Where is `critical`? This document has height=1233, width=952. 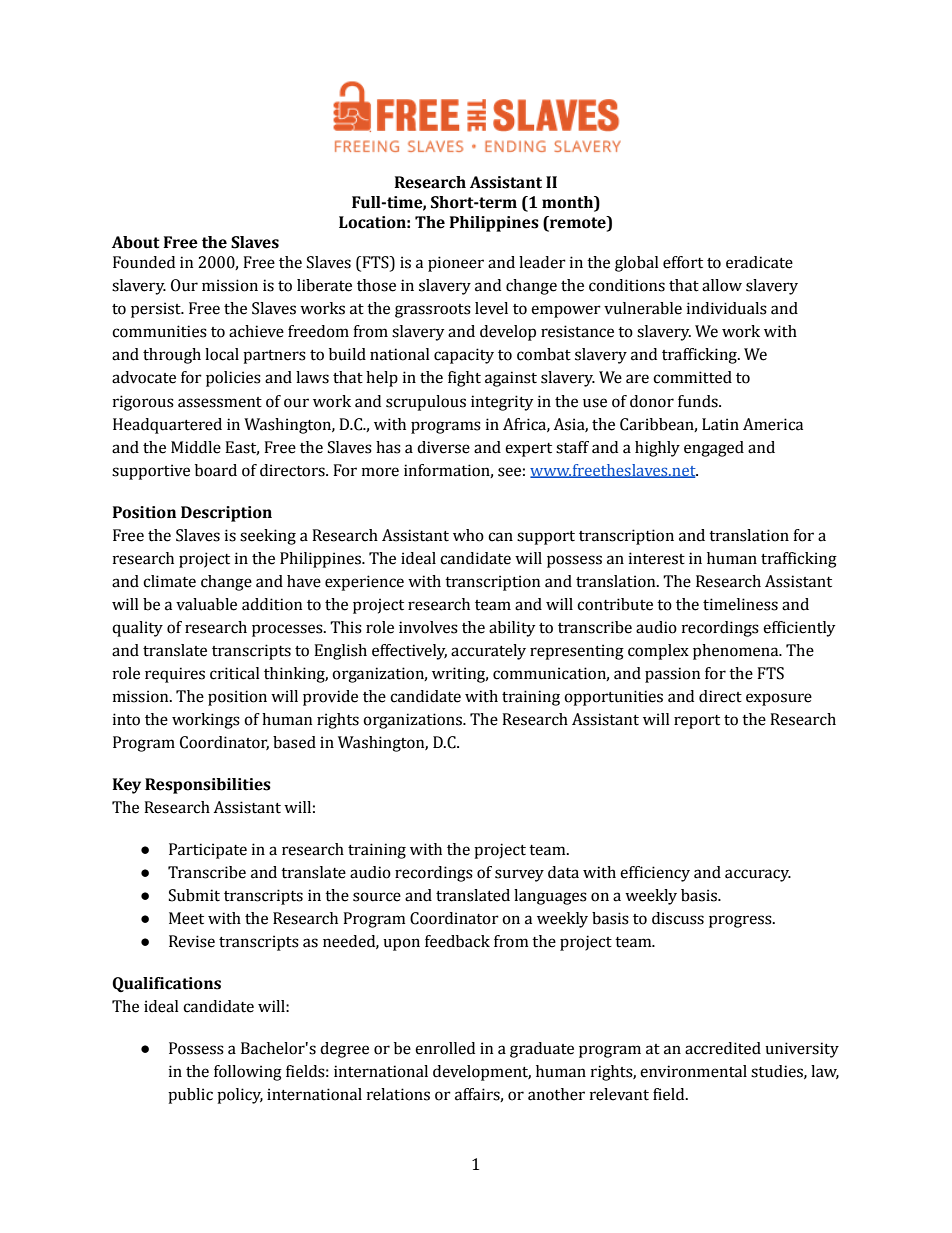
critical is located at coordinates (235, 673).
